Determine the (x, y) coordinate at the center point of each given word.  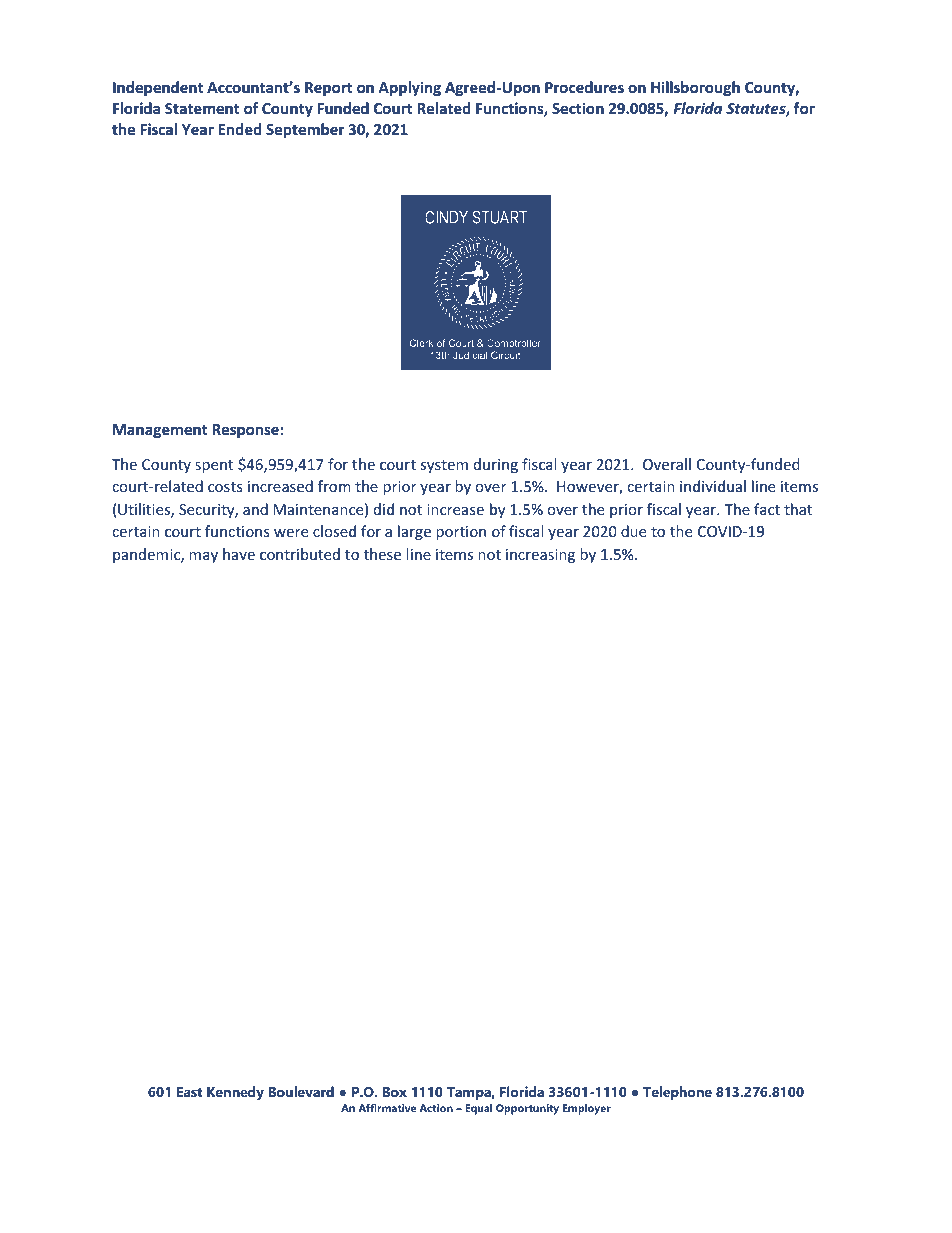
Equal (478, 1109)
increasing (540, 556)
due (633, 531)
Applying (409, 88)
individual (713, 486)
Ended (239, 129)
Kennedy (235, 1093)
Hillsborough (695, 88)
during (496, 465)
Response (245, 431)
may (203, 557)
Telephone (677, 1093)
